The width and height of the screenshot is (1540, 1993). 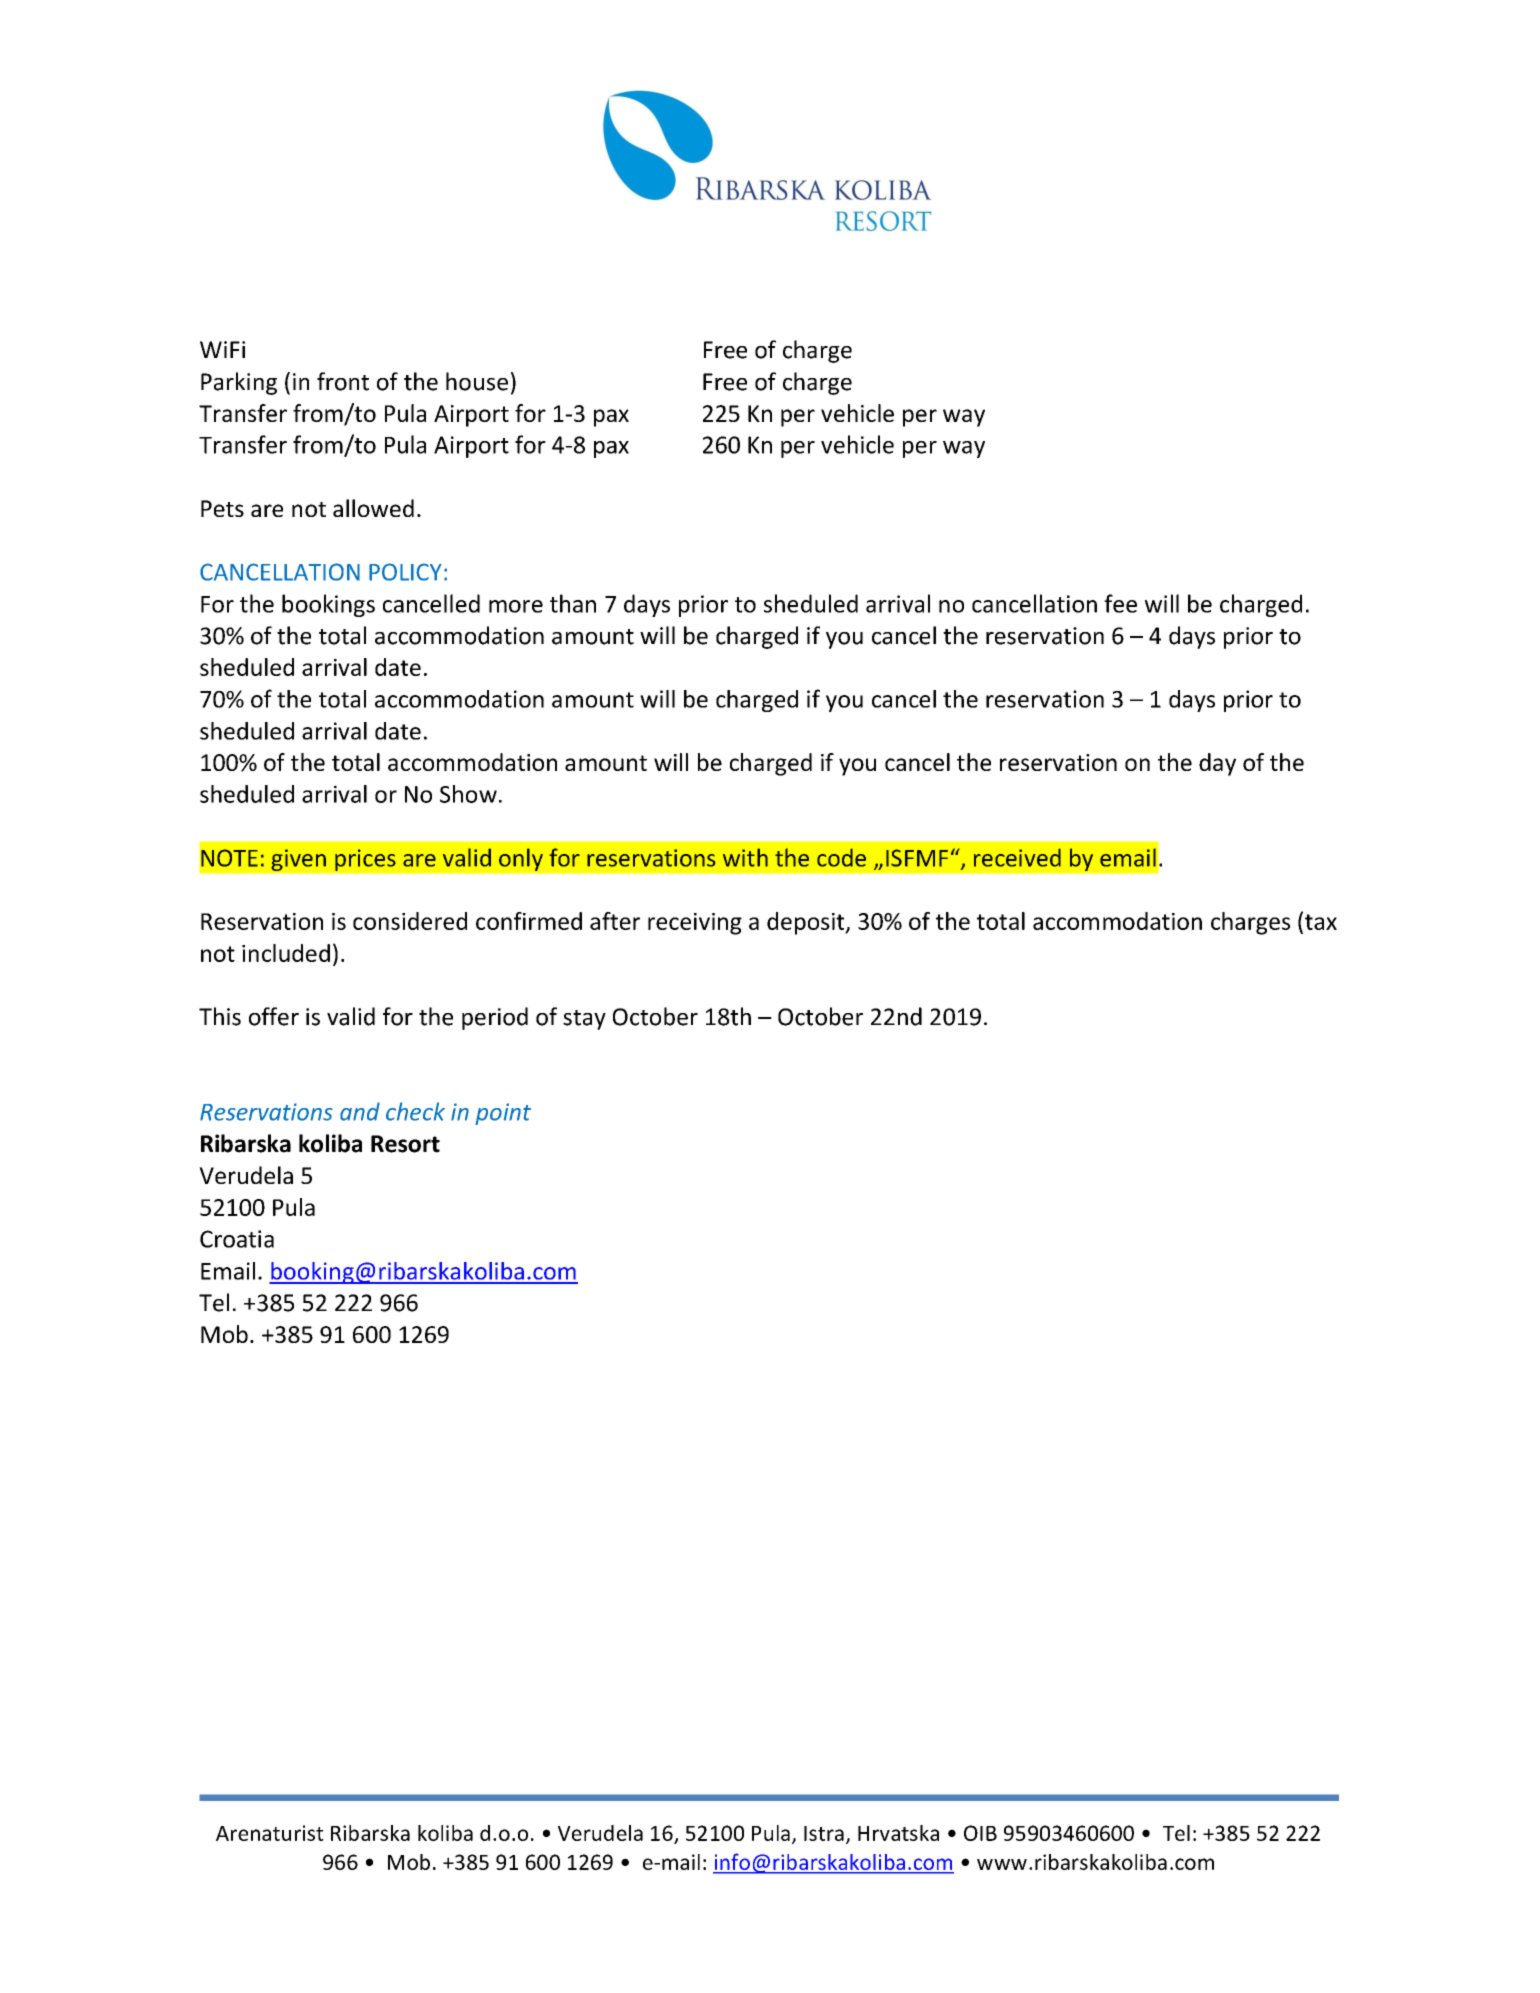 What do you see at coordinates (807, 923) in the screenshot?
I see `deposit` at bounding box center [807, 923].
